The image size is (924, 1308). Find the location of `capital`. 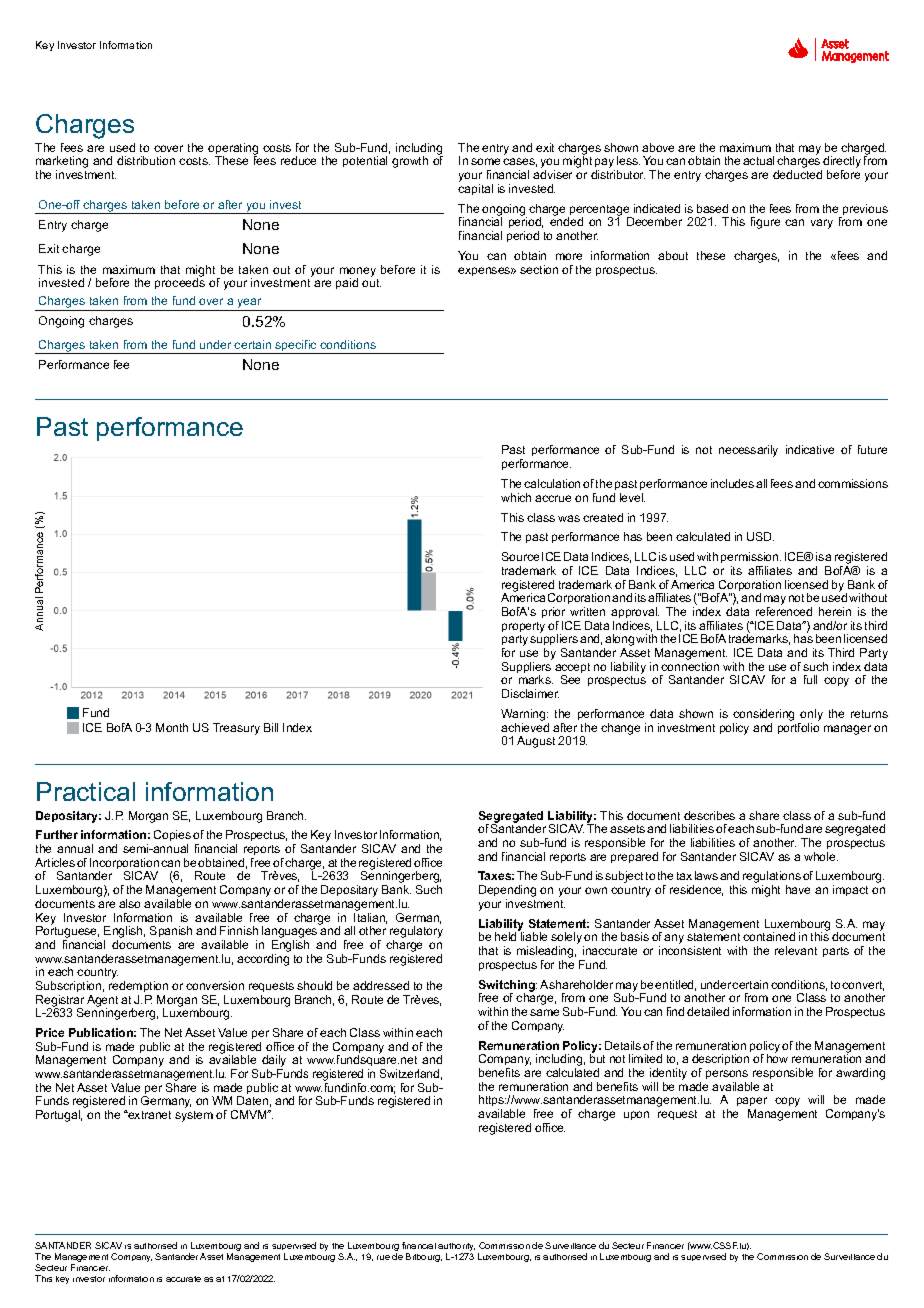

capital is located at coordinates (475, 189).
